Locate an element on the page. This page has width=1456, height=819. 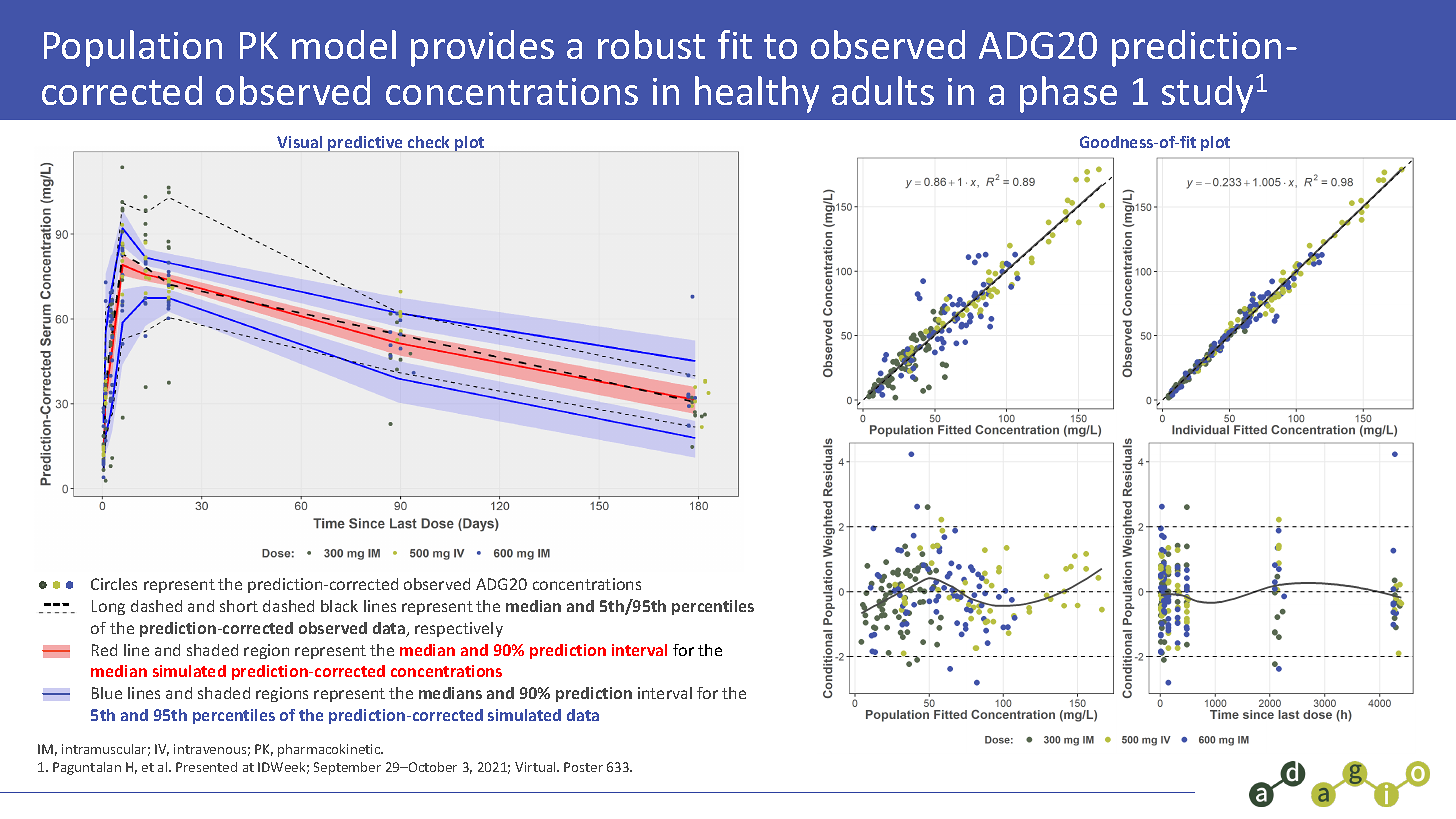
respectively is located at coordinates (459, 629).
